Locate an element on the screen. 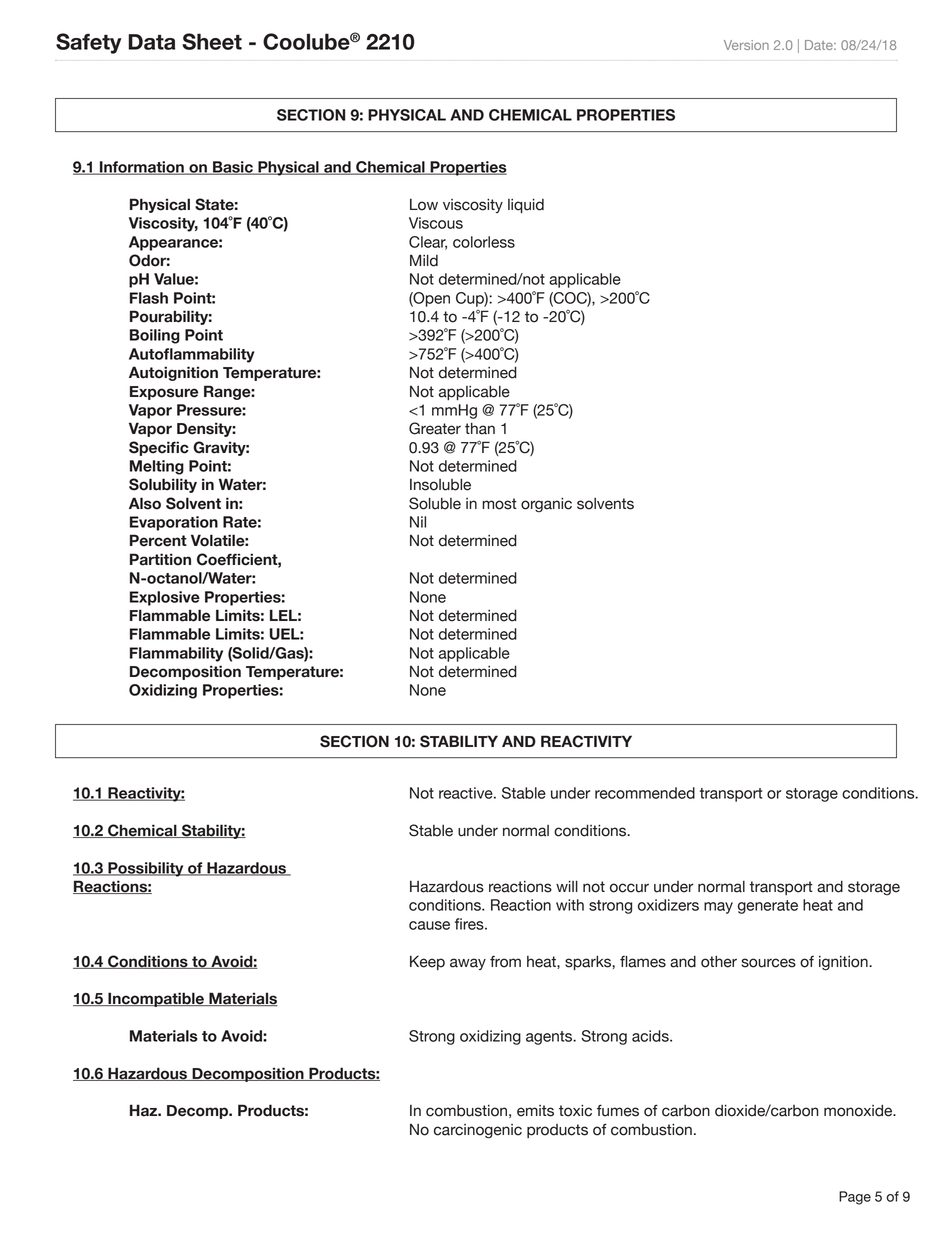  Nil is located at coordinates (418, 522).
